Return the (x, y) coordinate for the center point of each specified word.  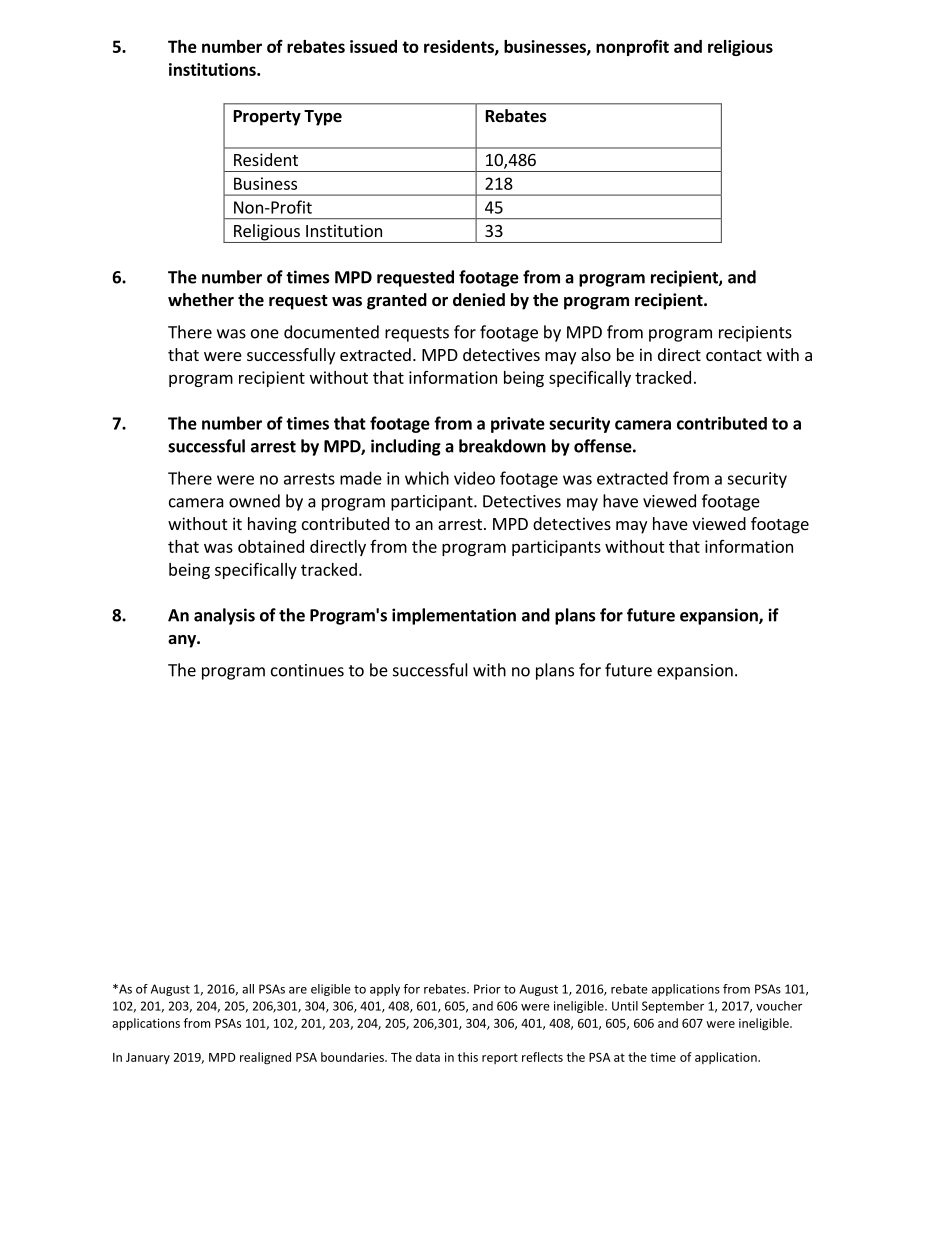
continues (307, 670)
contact (734, 355)
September (673, 1007)
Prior (487, 989)
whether (201, 300)
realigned (265, 1058)
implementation (454, 616)
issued (373, 46)
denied (479, 300)
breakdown (502, 446)
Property (267, 118)
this (468, 1057)
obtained (271, 546)
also (596, 354)
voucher (779, 1006)
